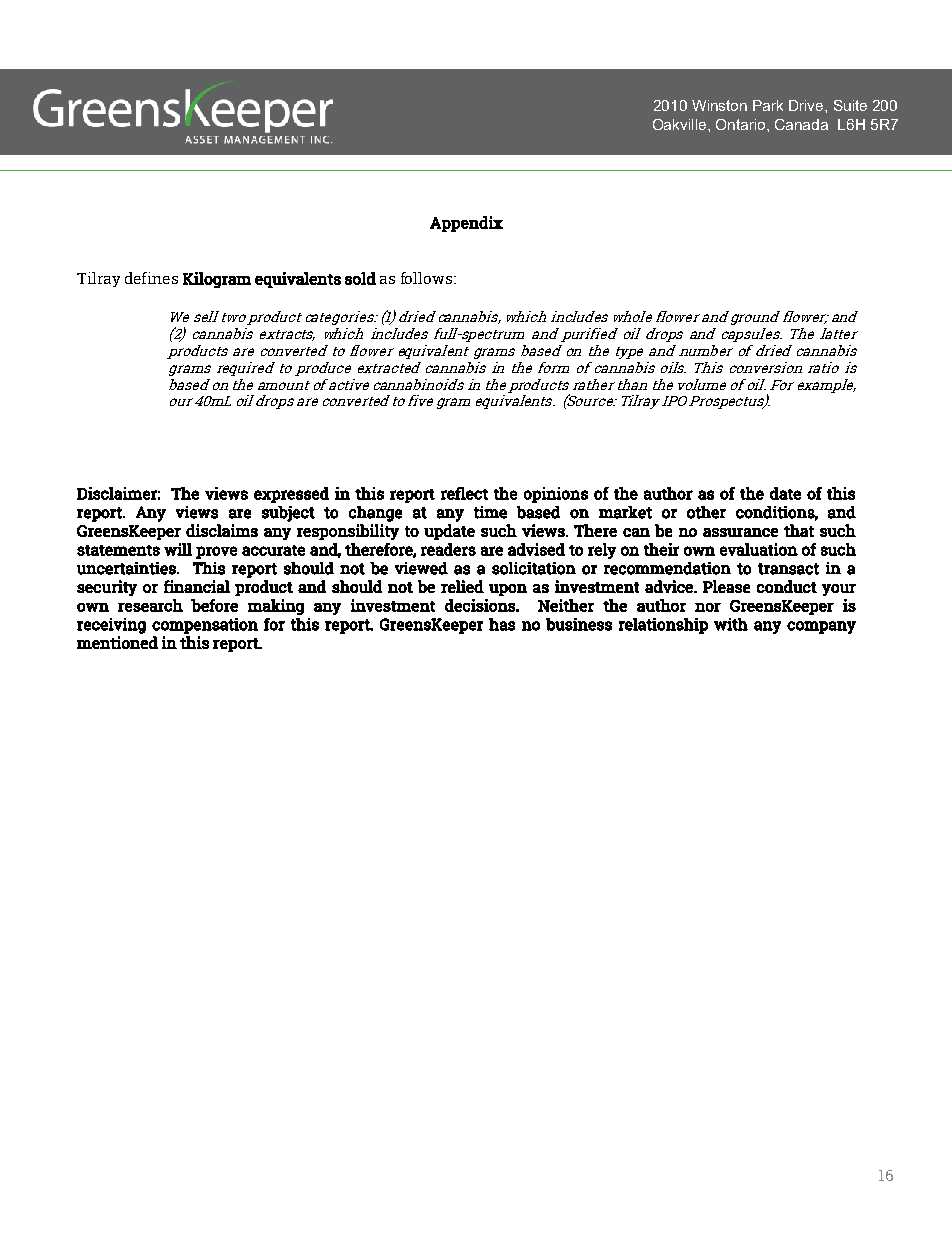  What do you see at coordinates (731, 624) in the screenshot?
I see `with` at bounding box center [731, 624].
